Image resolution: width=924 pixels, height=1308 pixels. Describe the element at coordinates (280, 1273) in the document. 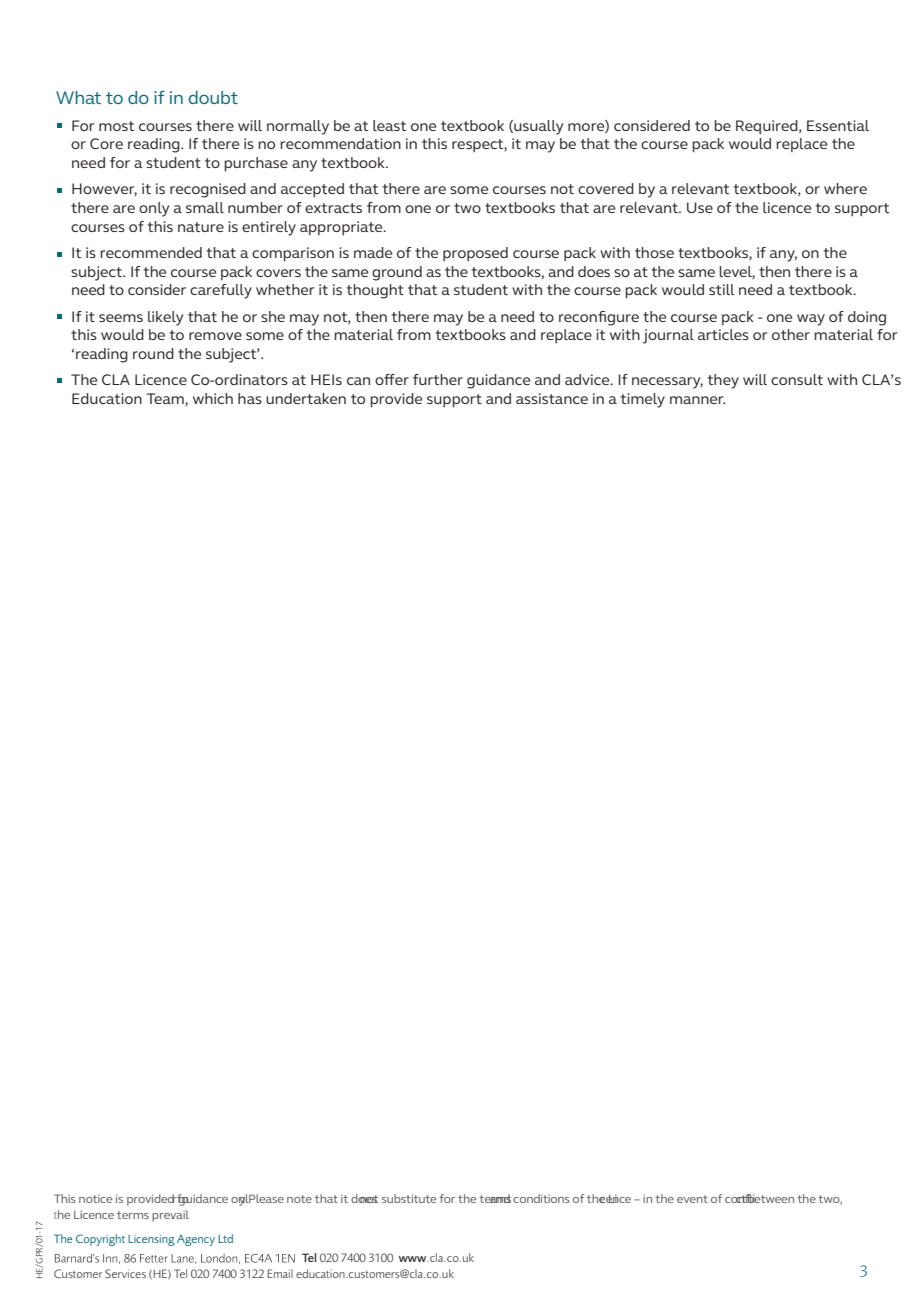

I see `Email` at that location.
